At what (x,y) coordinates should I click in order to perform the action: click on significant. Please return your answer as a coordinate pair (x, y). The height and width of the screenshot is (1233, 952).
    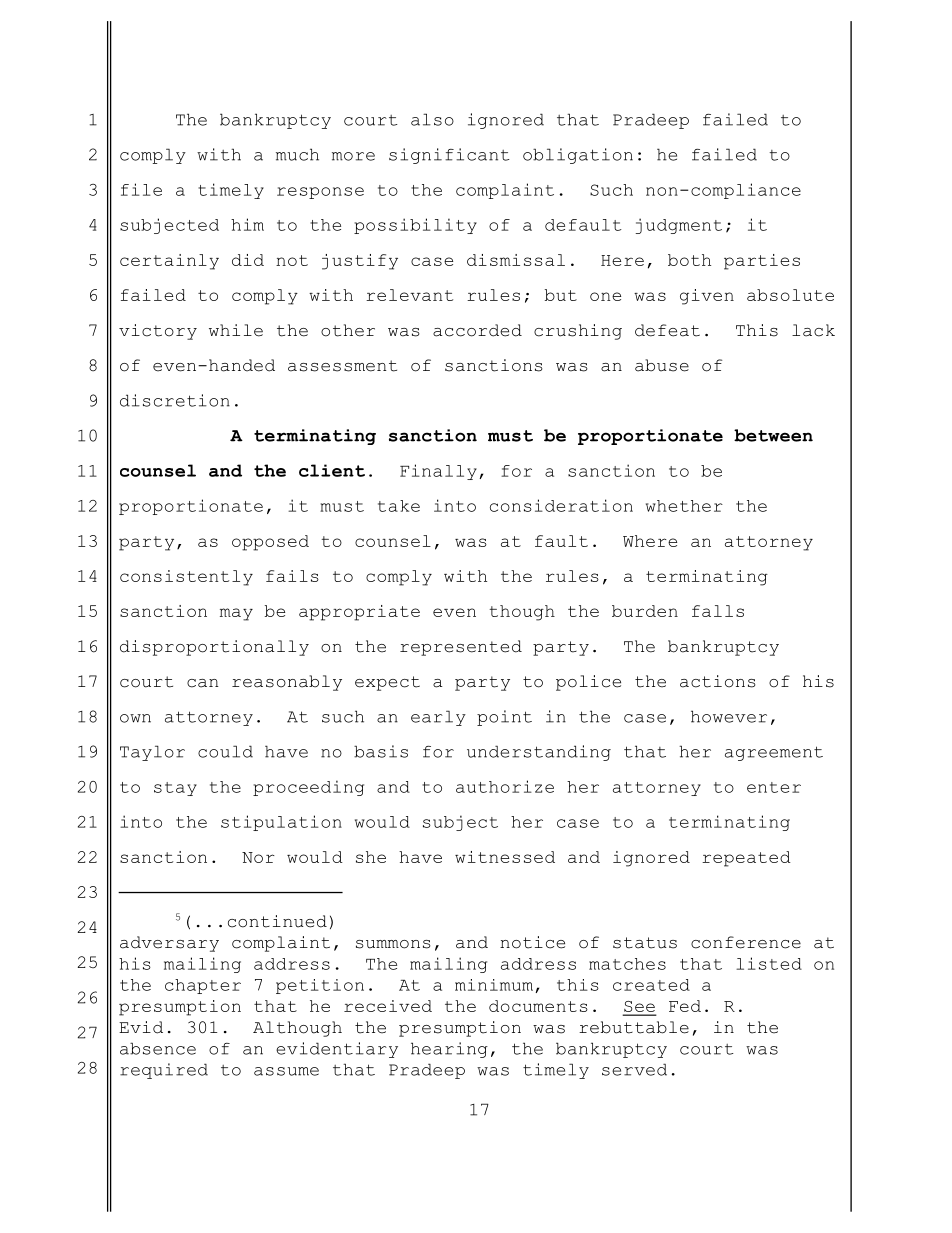
    Looking at the image, I should click on (449, 156).
